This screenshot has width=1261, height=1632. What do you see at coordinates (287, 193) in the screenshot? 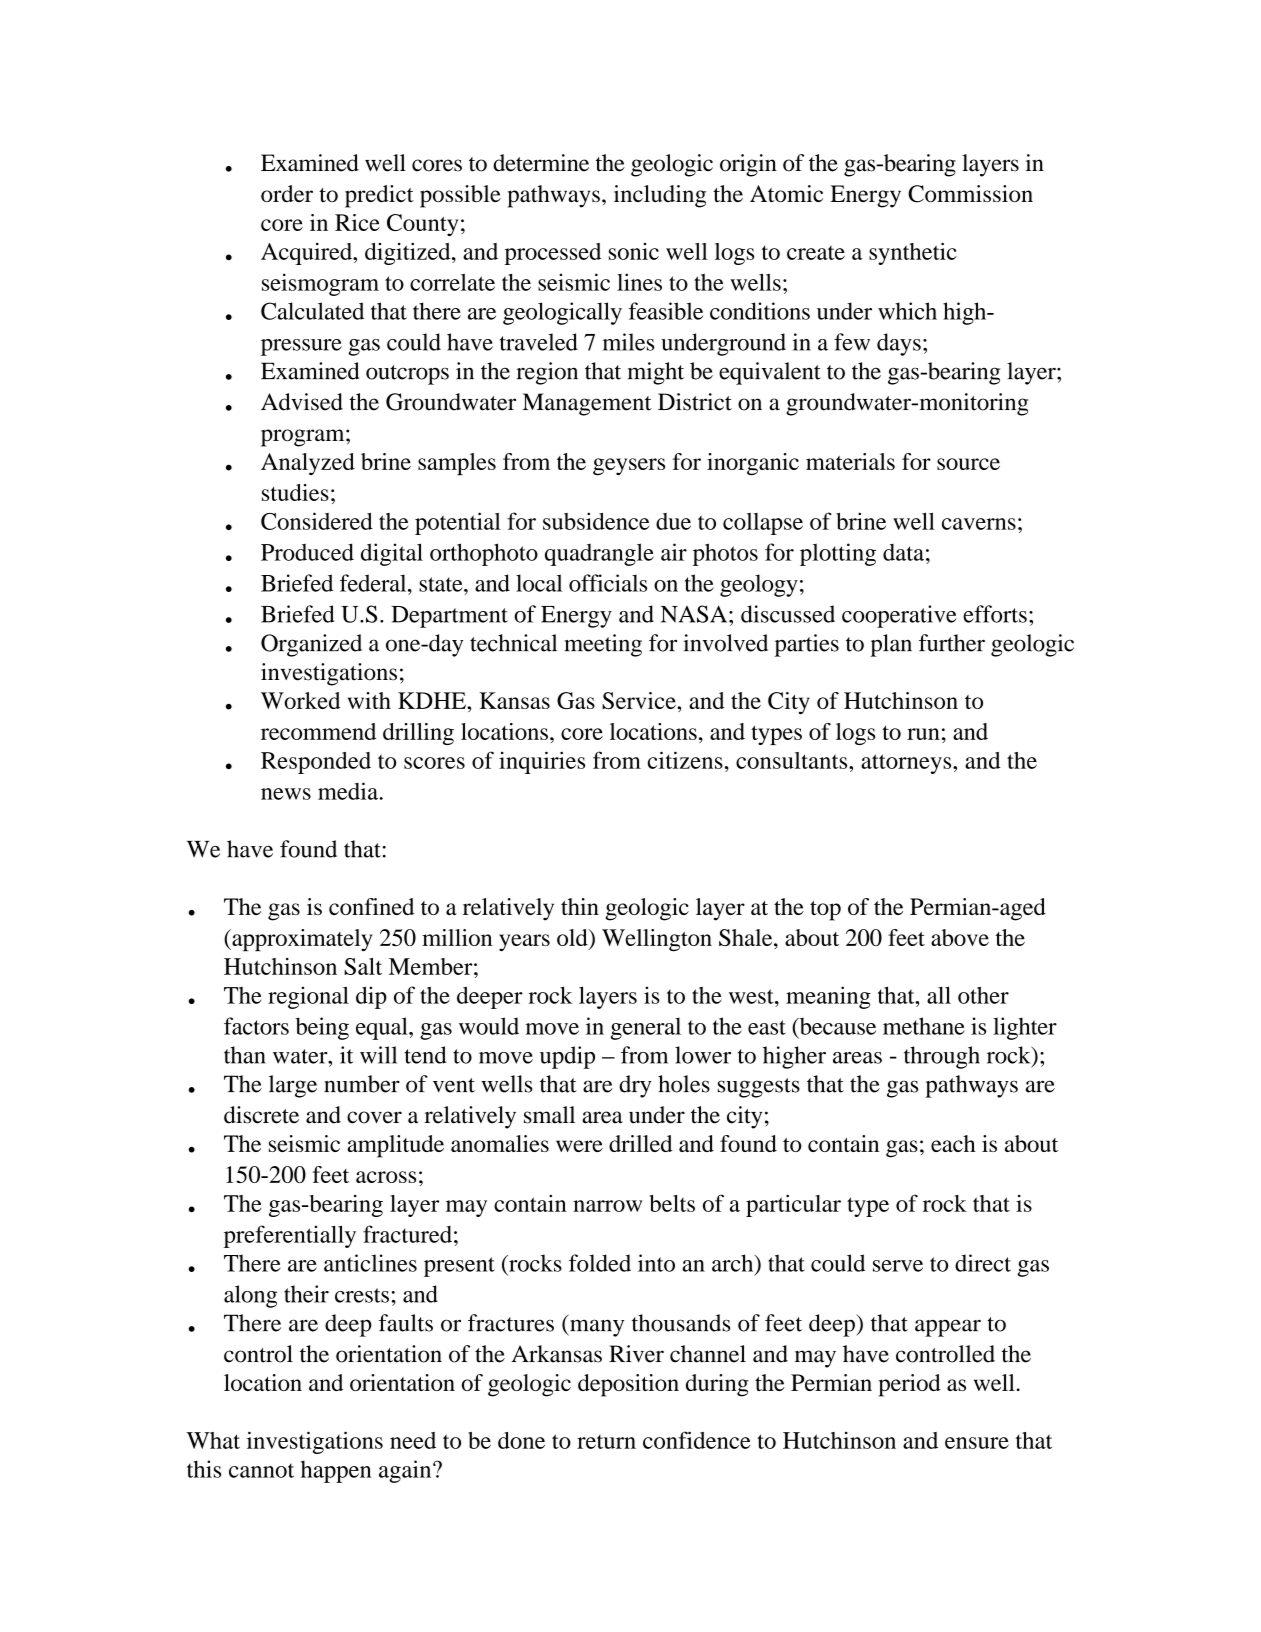
I see `order` at bounding box center [287, 193].
